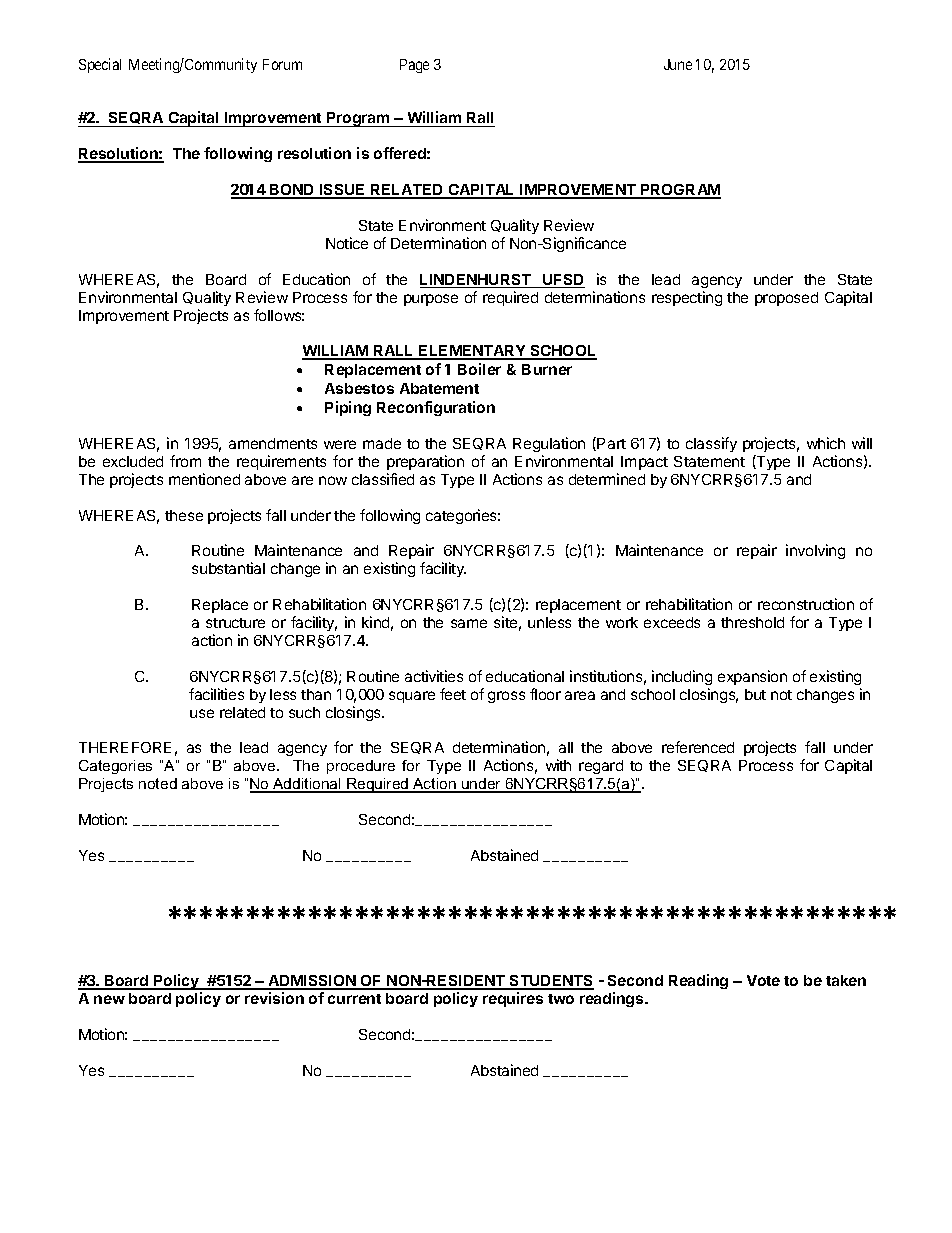  I want to click on Vote, so click(763, 980).
